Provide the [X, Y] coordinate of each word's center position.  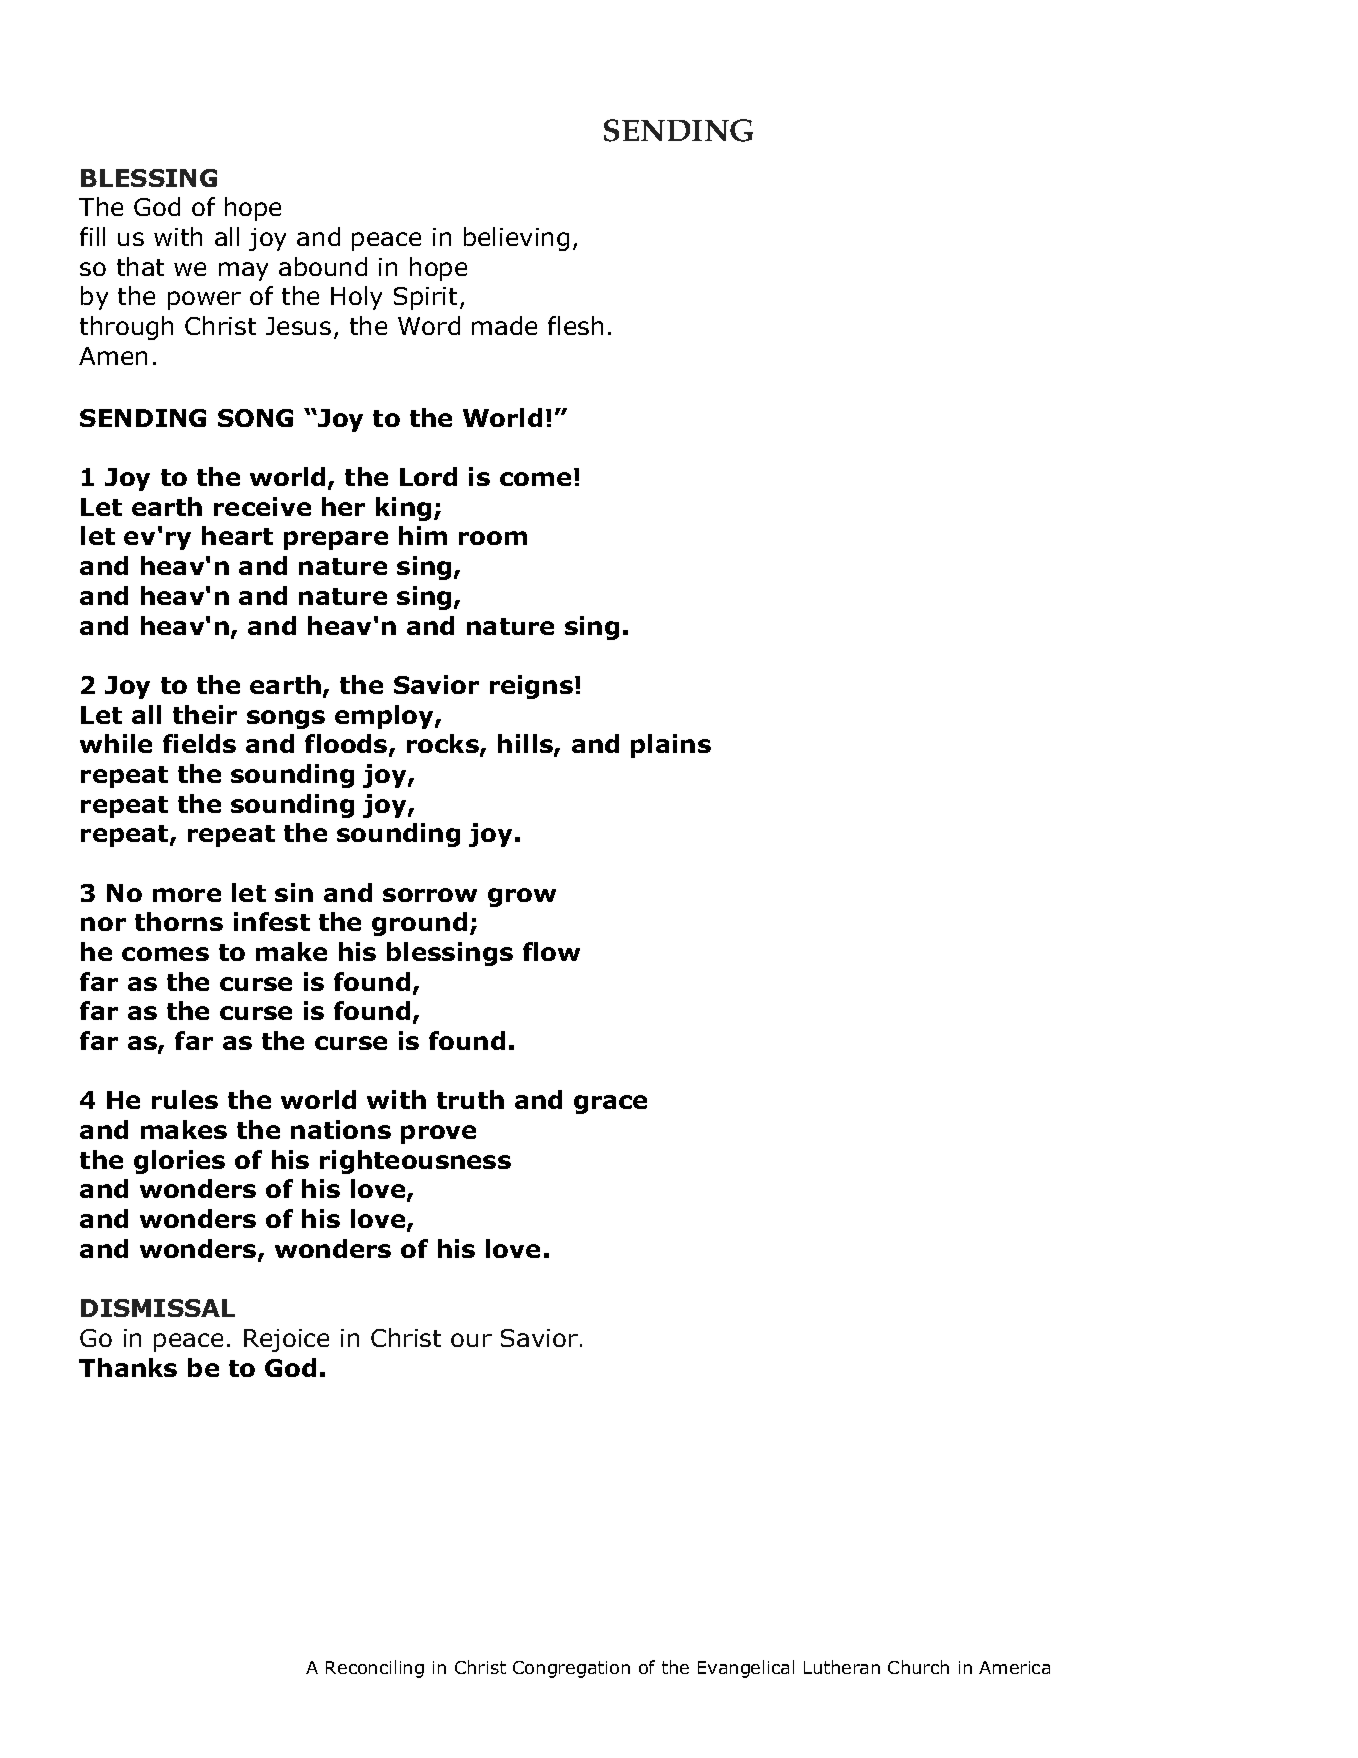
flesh [575, 325]
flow [551, 951]
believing [516, 239]
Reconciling [375, 1669]
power [204, 300]
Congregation [571, 1669]
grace [610, 1104]
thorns [179, 921]
